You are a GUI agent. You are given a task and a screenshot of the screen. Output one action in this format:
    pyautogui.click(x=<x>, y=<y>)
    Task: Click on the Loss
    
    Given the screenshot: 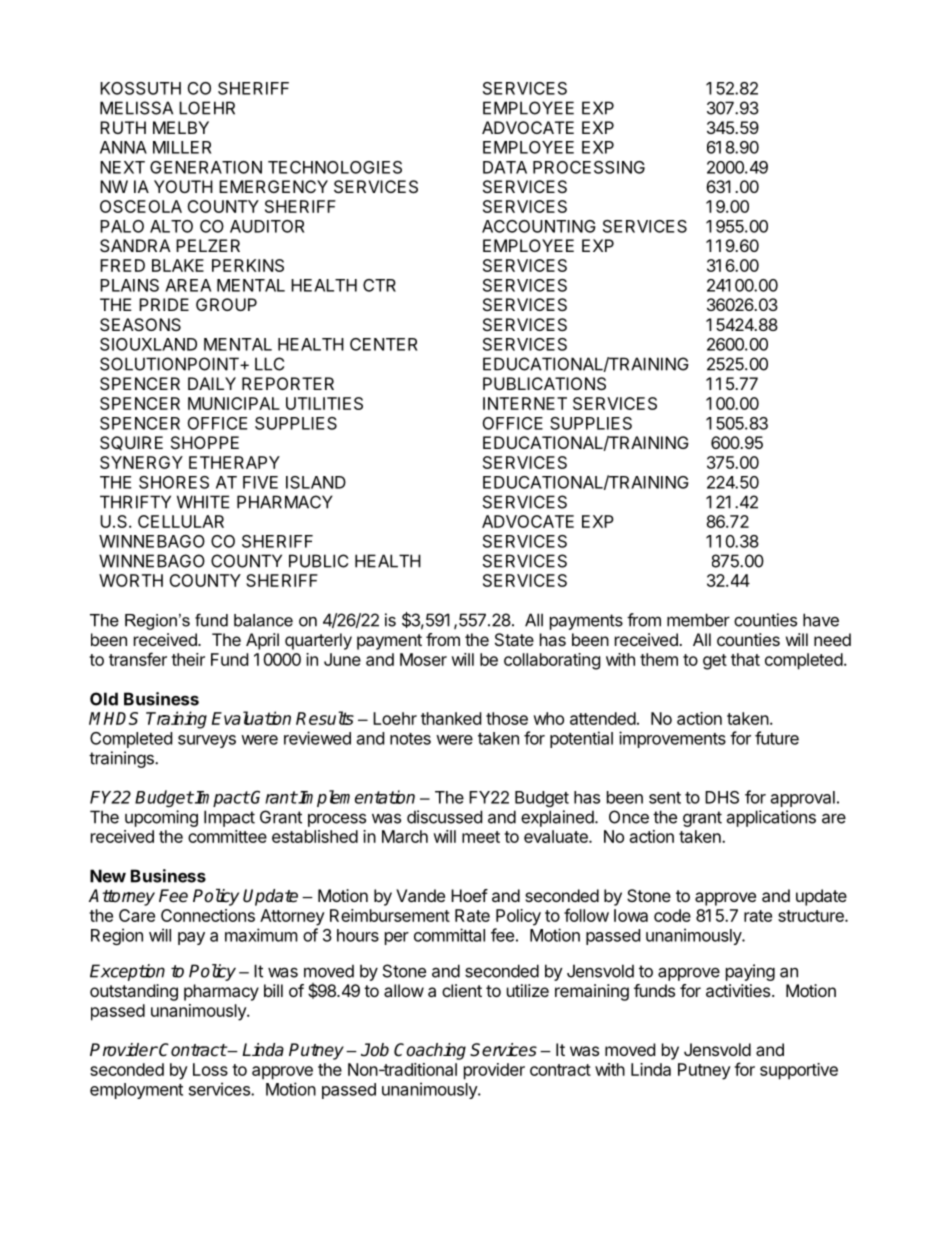 What is the action you would take?
    pyautogui.click(x=210, y=1069)
